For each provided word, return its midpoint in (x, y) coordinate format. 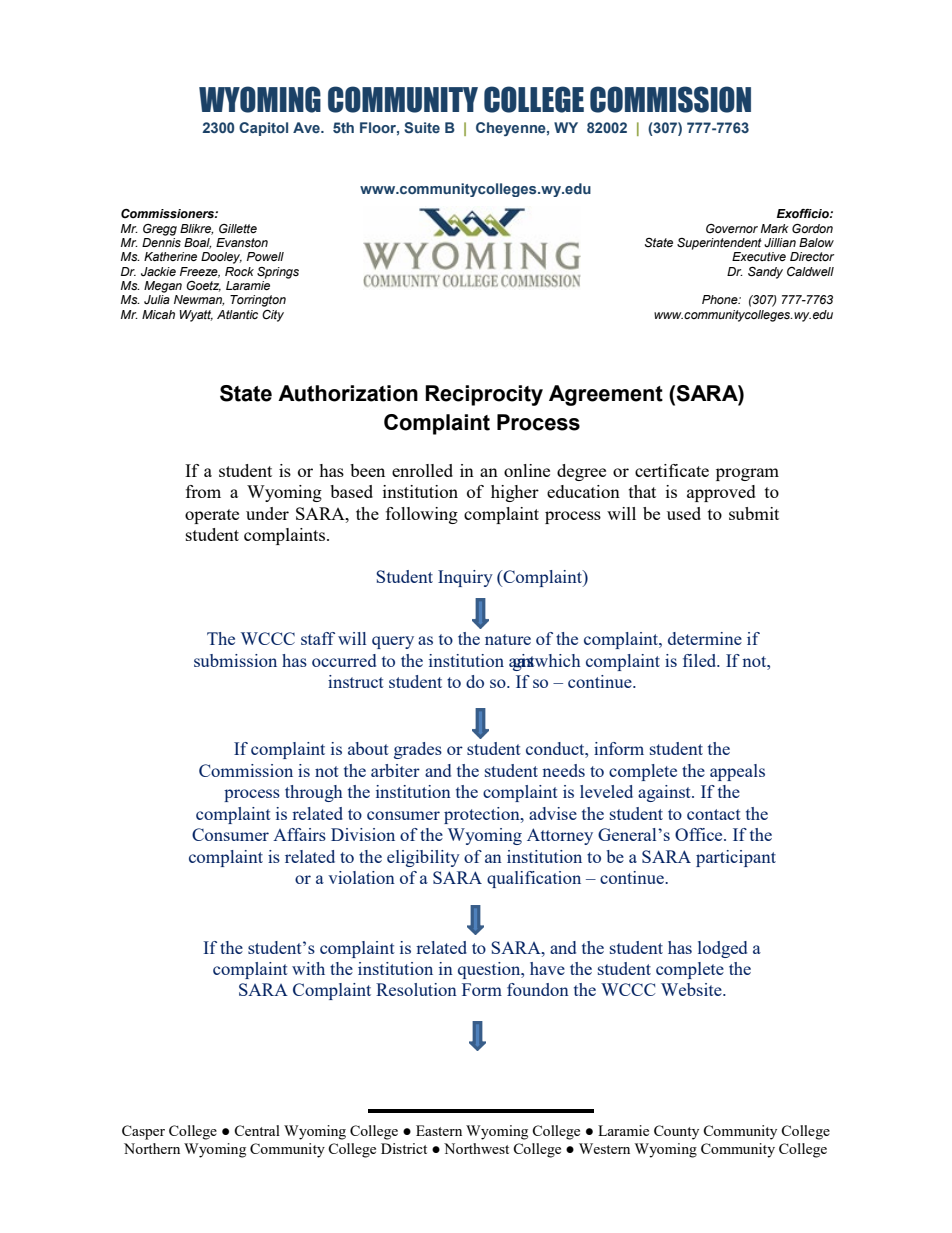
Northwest (476, 1148)
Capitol (263, 129)
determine (705, 638)
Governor (732, 228)
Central (257, 1130)
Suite (422, 127)
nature (508, 639)
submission (235, 660)
